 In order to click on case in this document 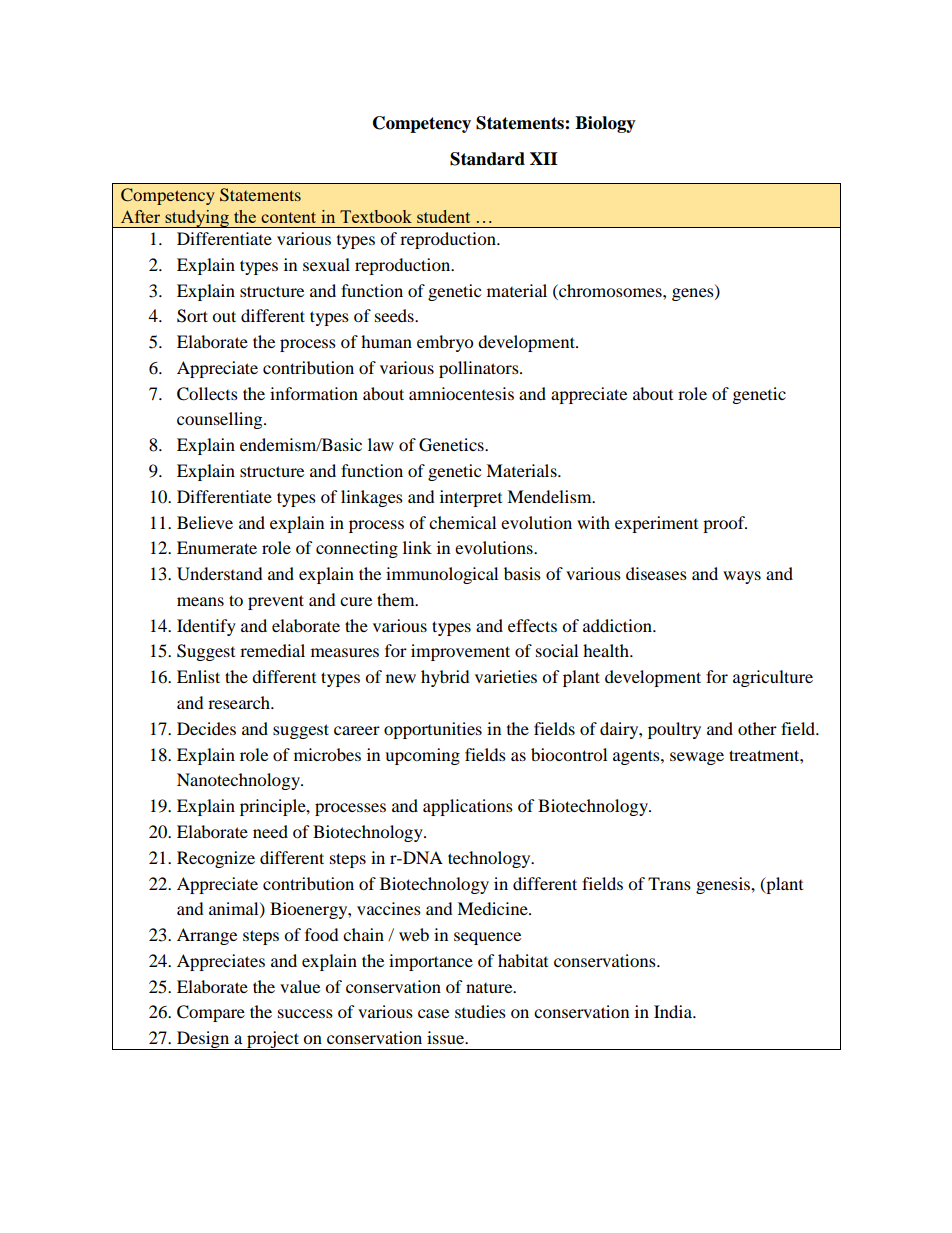, I will do `click(433, 1013)`.
